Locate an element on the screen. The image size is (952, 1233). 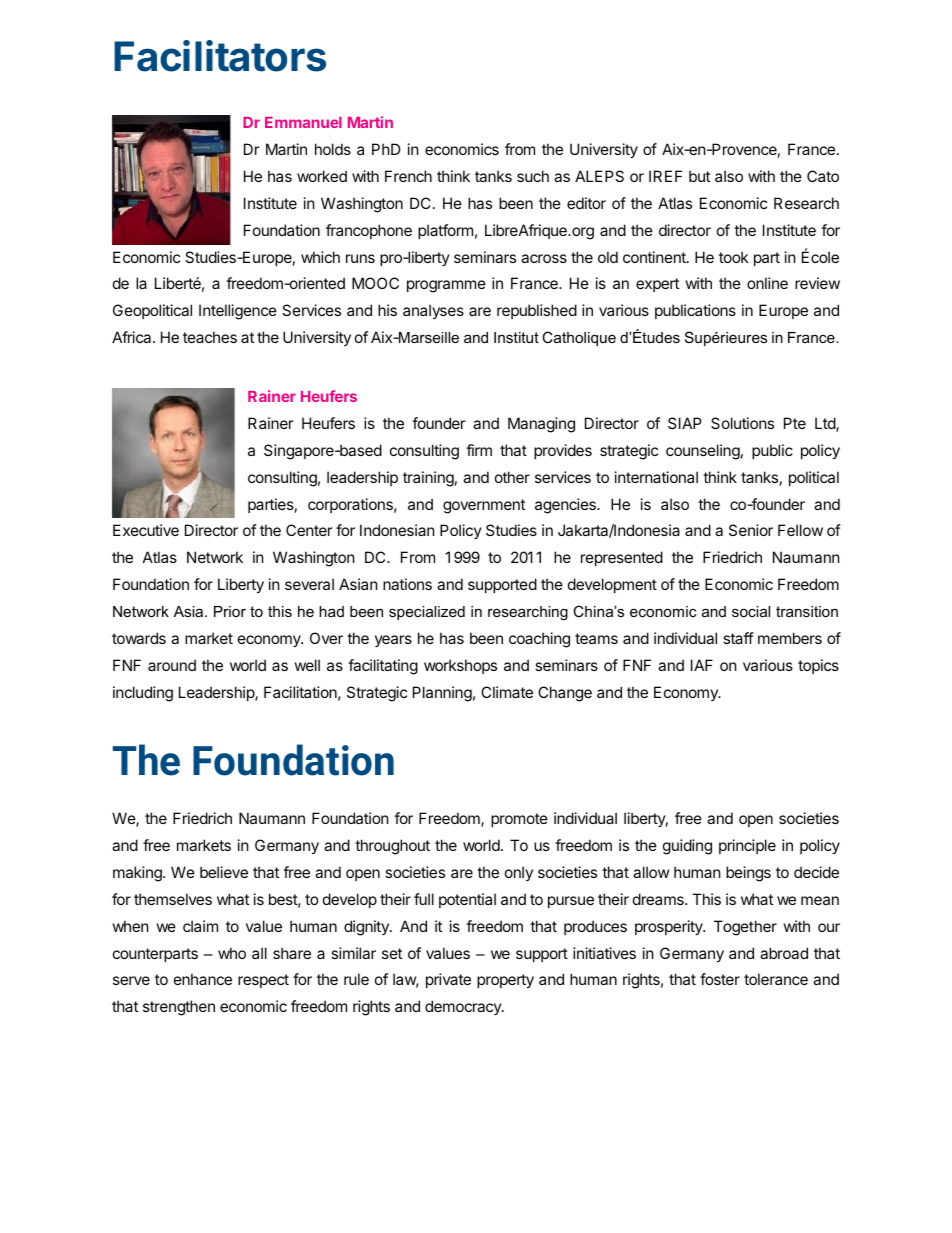
enhance is located at coordinates (203, 979).
